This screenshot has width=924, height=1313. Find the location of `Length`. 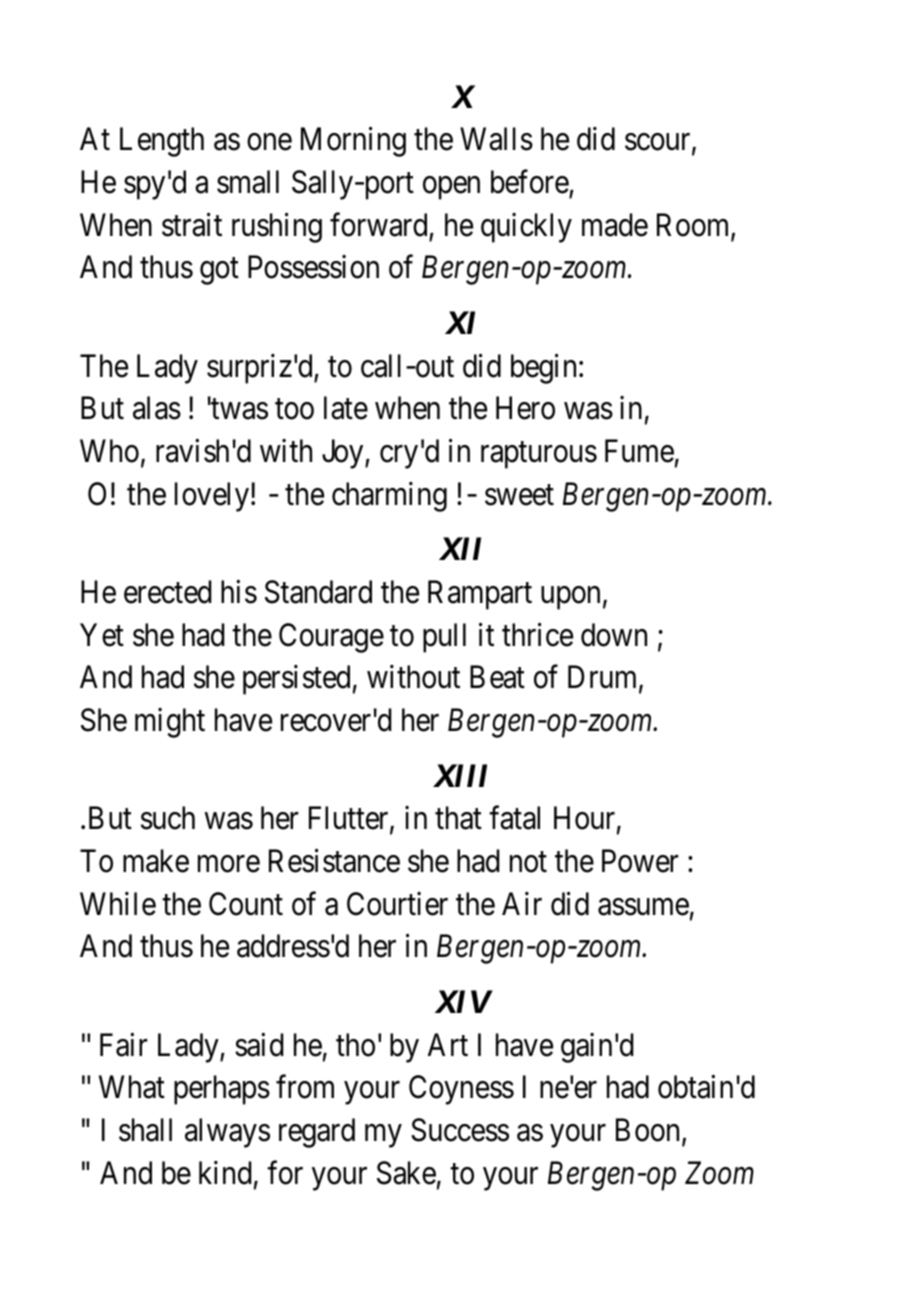

Length is located at coordinates (162, 142).
